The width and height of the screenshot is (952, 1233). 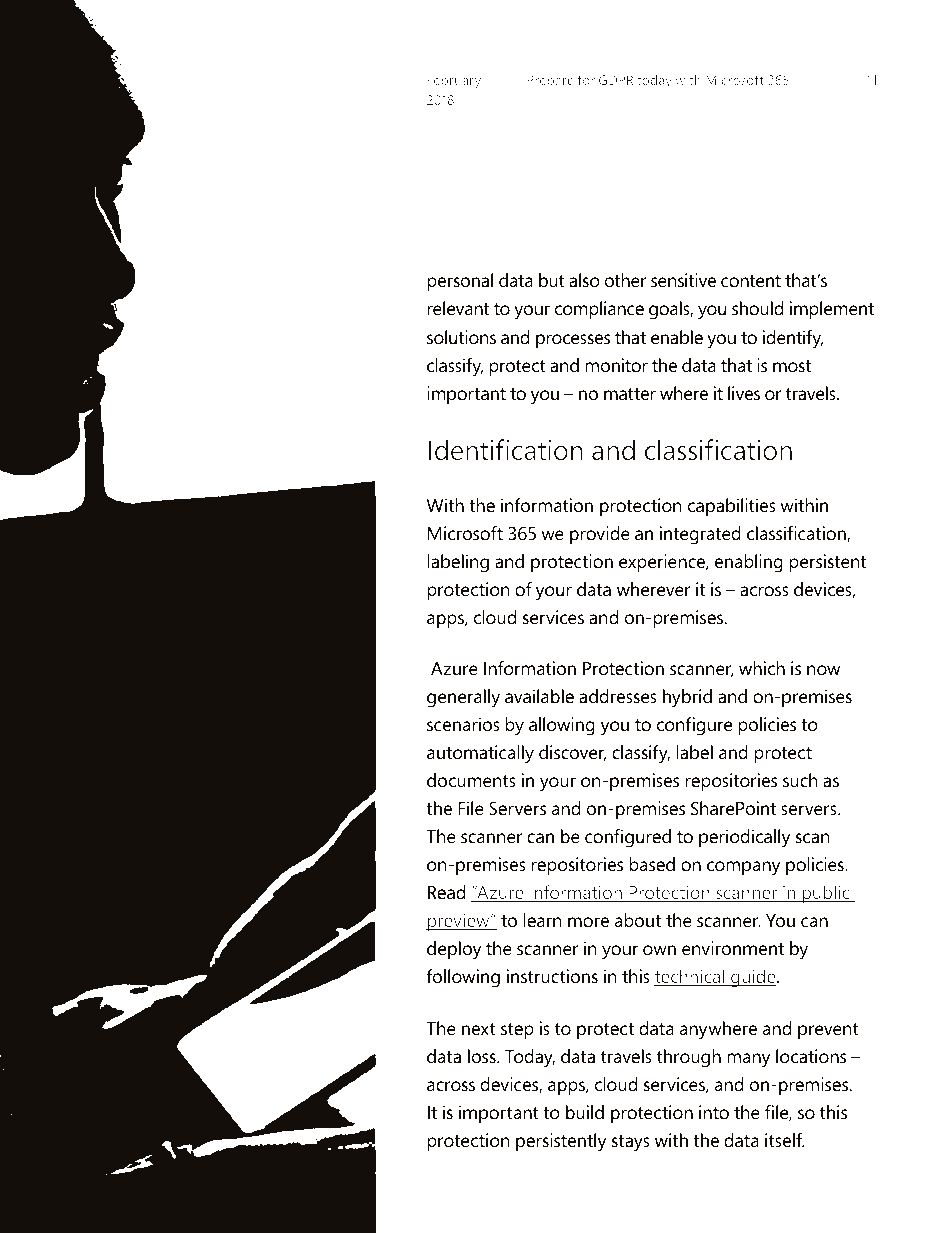 I want to click on content, so click(x=751, y=281).
